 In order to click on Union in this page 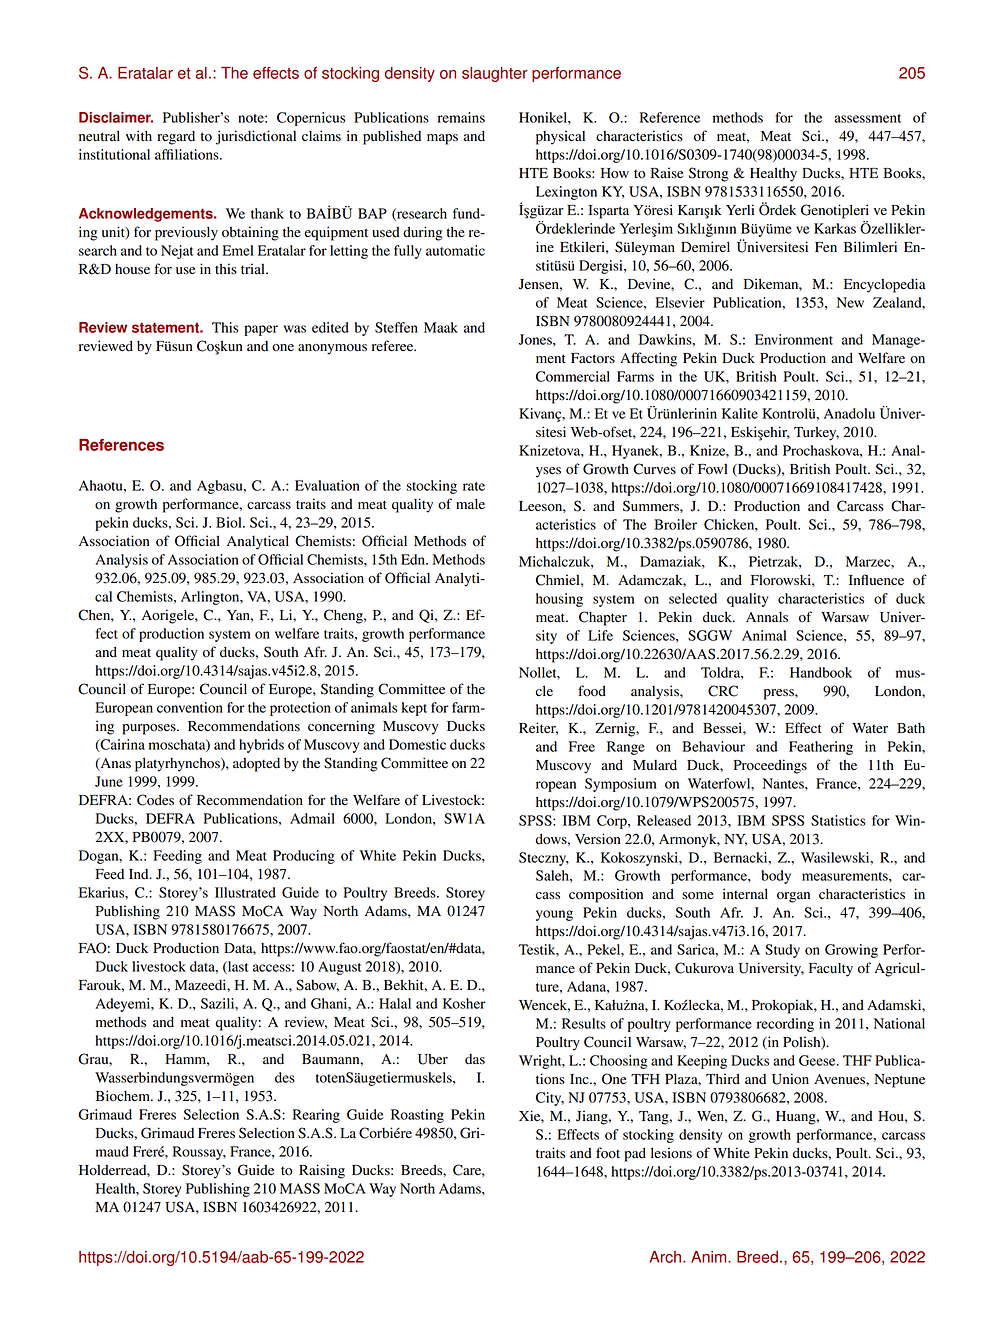, I will do `click(790, 1079)`.
